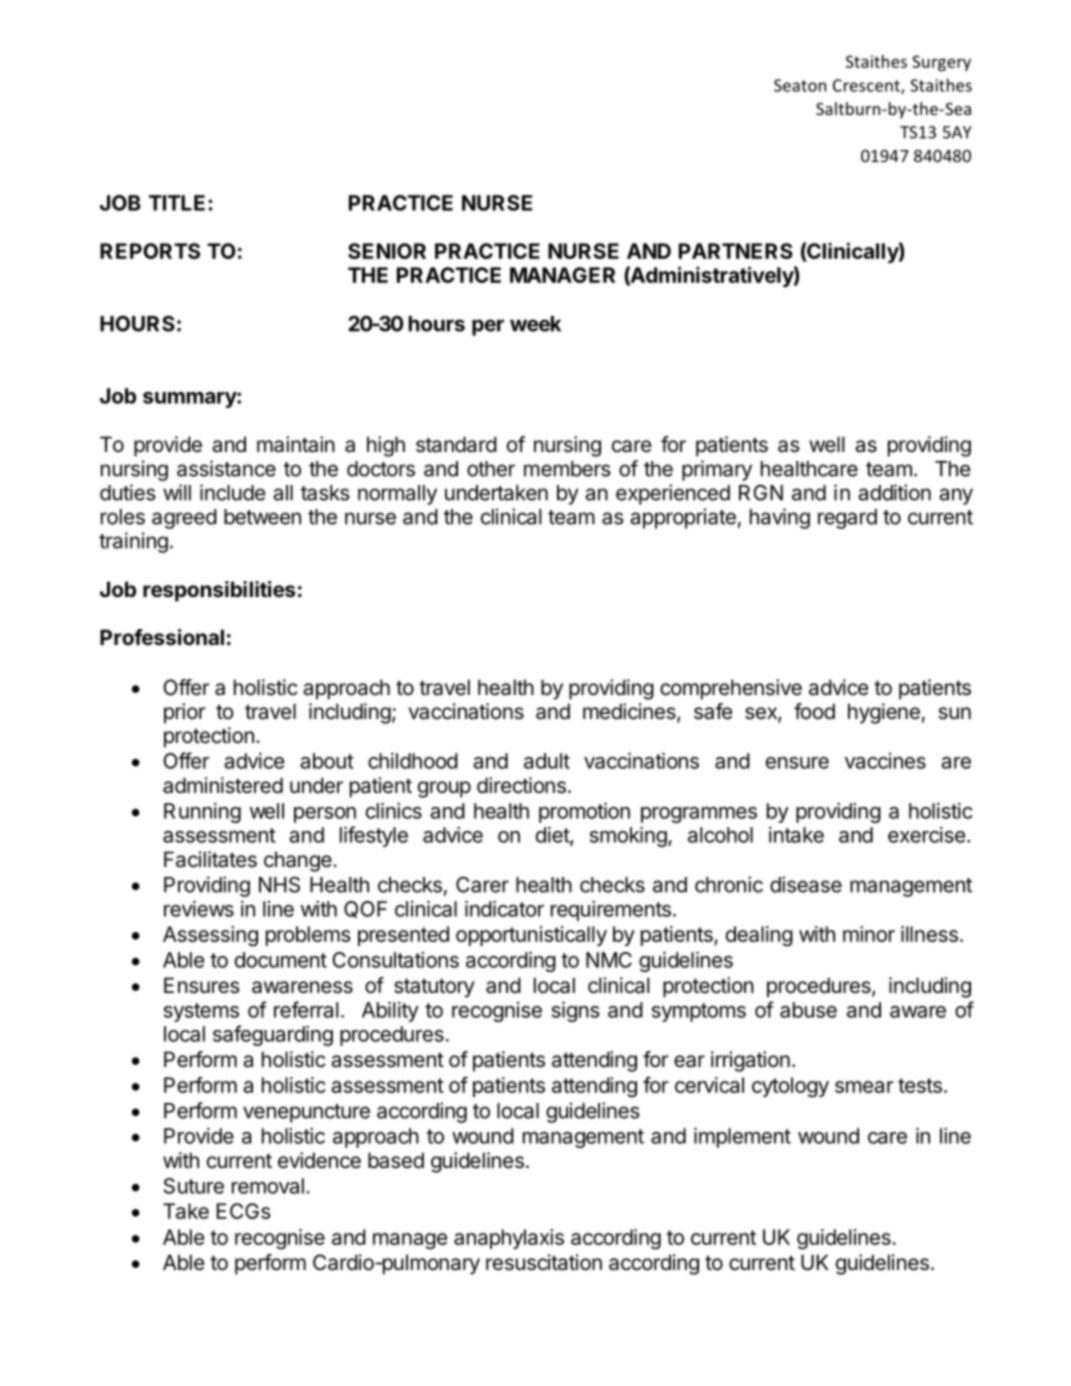 The width and height of the screenshot is (1071, 1386). What do you see at coordinates (387, 251) in the screenshot?
I see `SENIOR` at bounding box center [387, 251].
